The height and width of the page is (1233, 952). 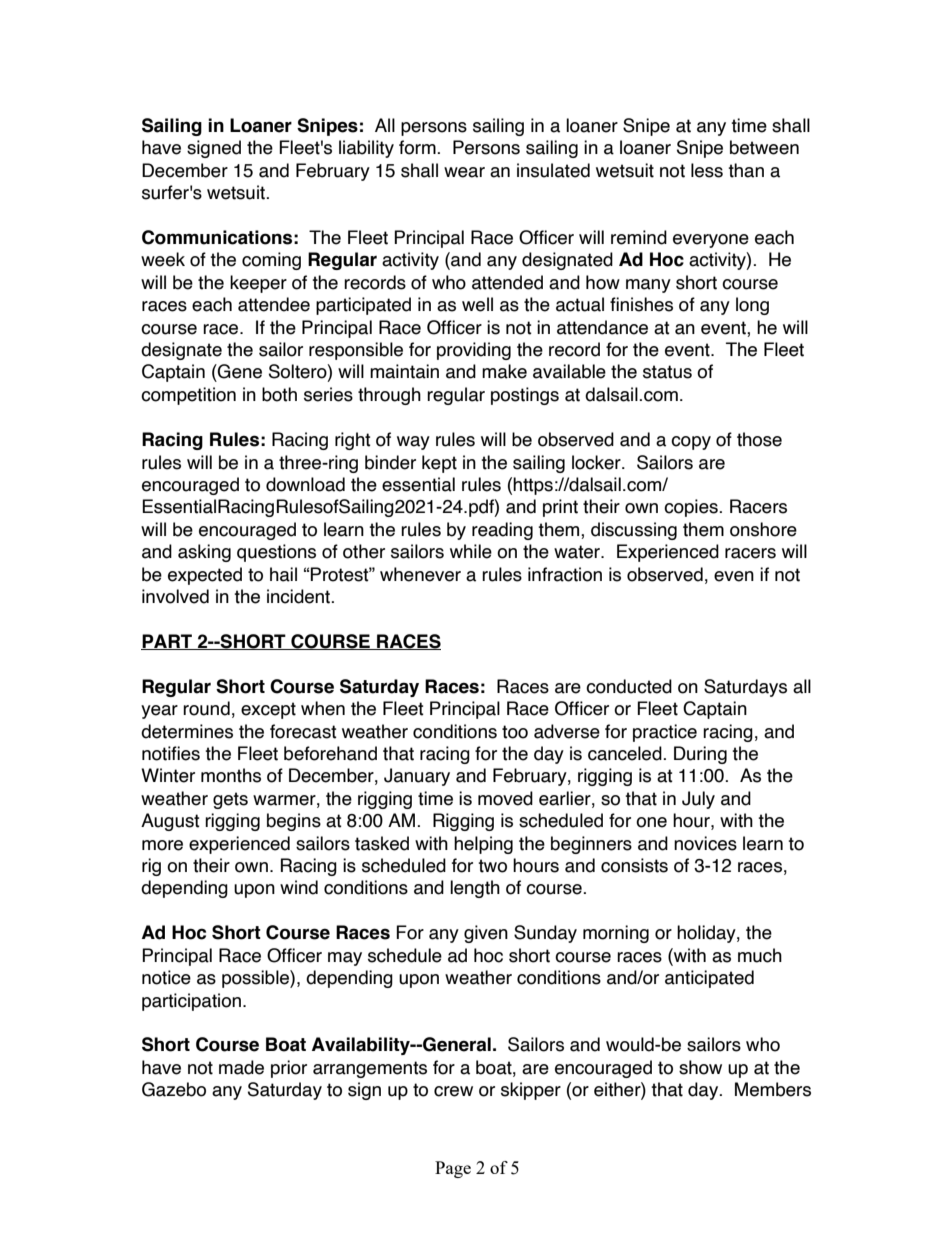 I want to click on wear, so click(x=464, y=172).
